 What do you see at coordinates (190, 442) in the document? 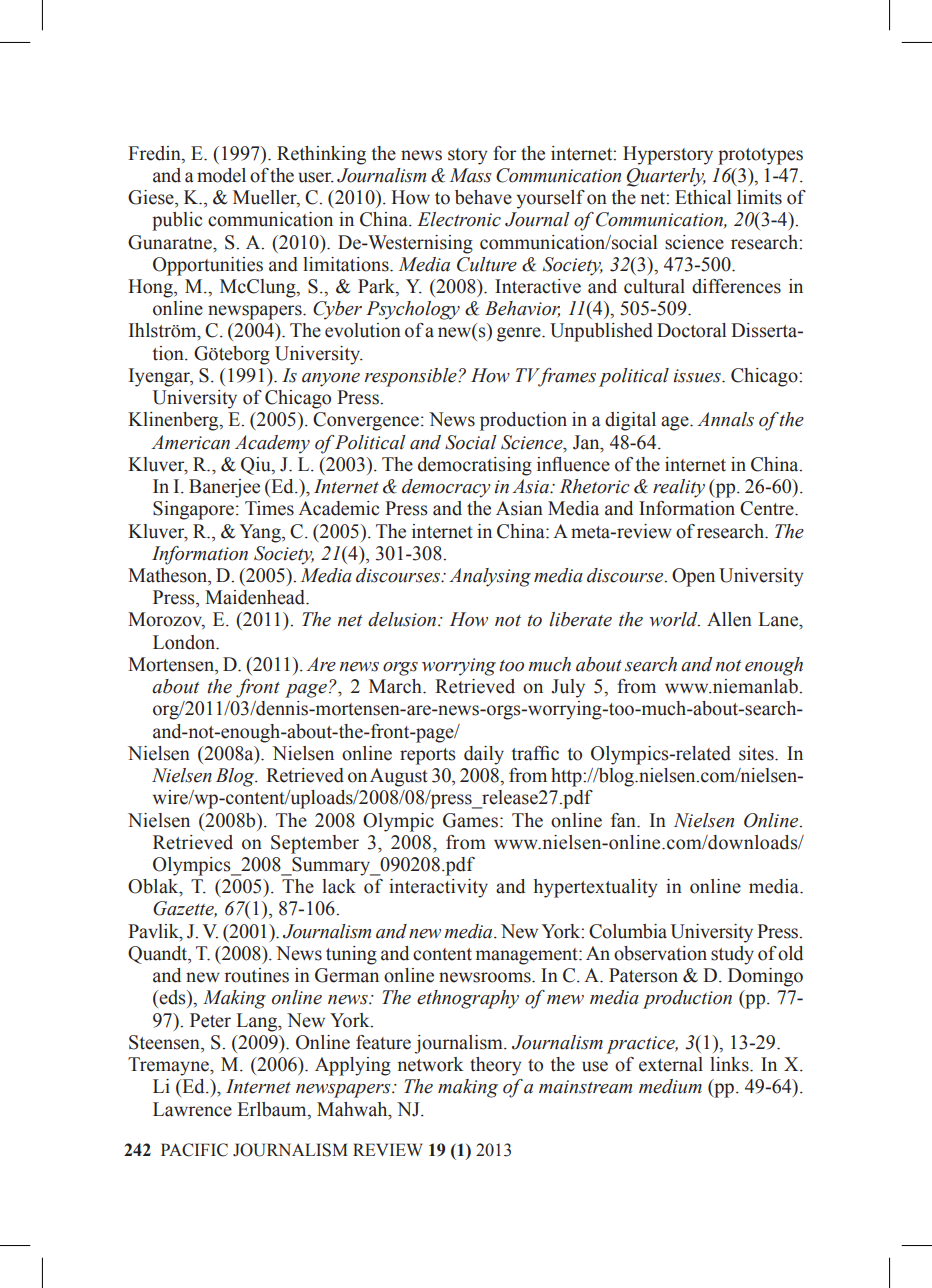
I see `American` at bounding box center [190, 442].
